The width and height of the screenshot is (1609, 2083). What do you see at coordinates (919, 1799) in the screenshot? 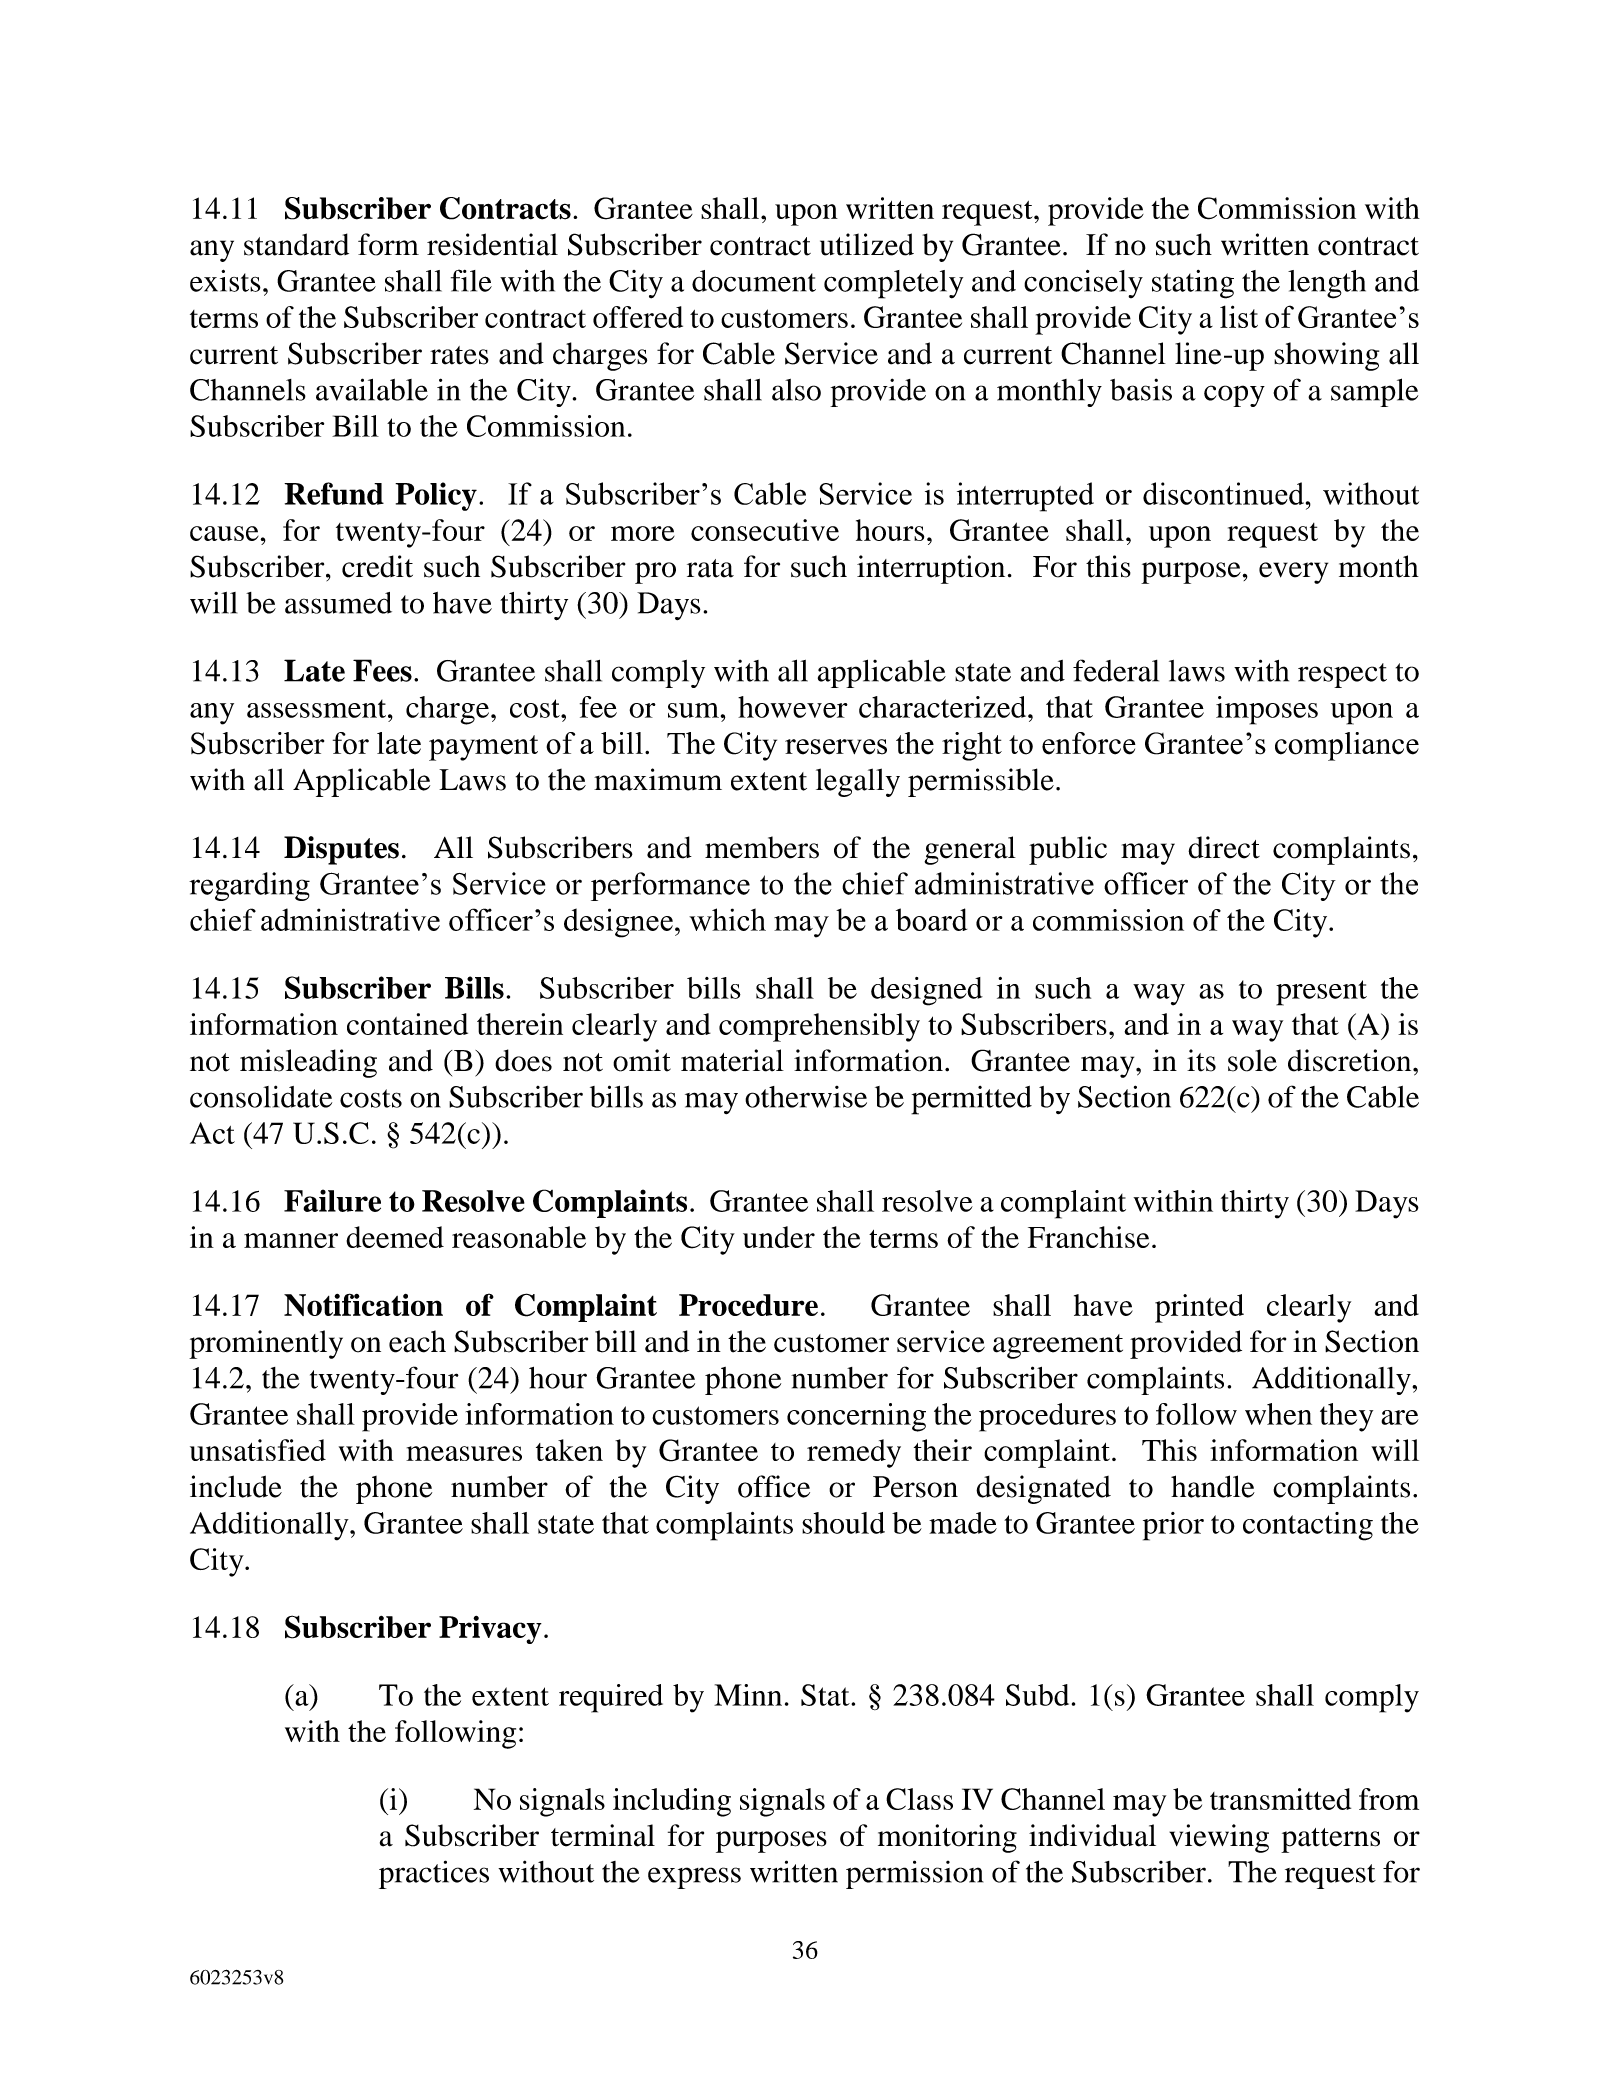
I see `Class` at bounding box center [919, 1799].
